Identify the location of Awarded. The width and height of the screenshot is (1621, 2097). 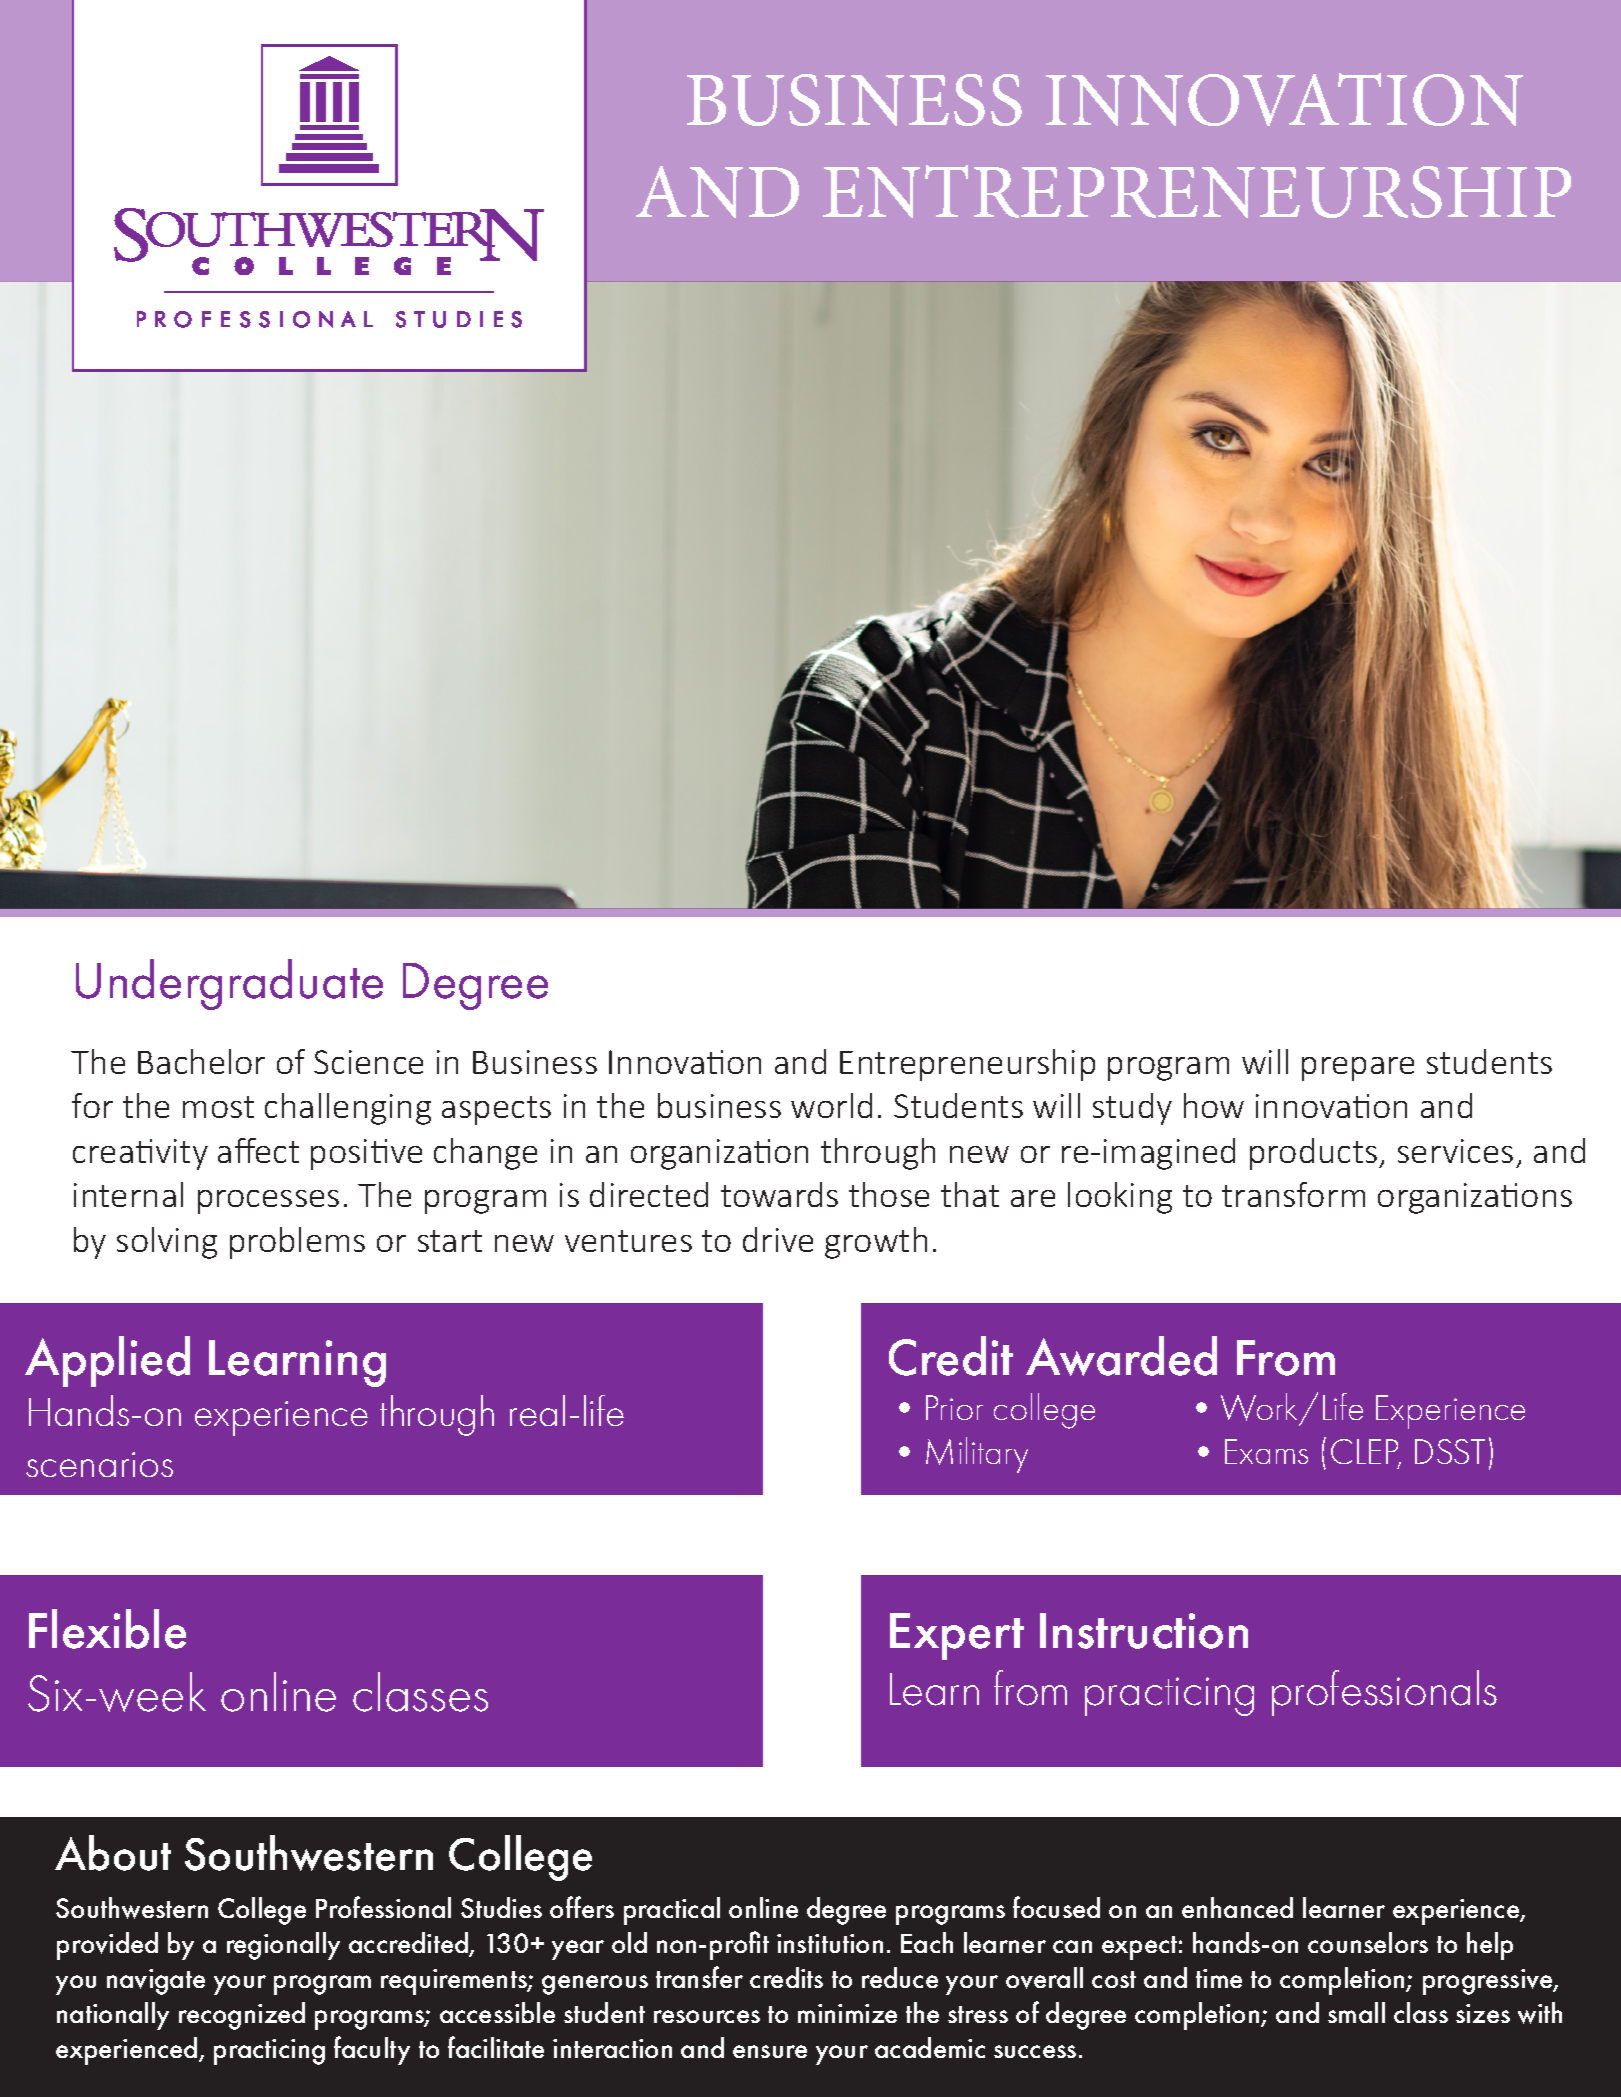
(1121, 1356).
